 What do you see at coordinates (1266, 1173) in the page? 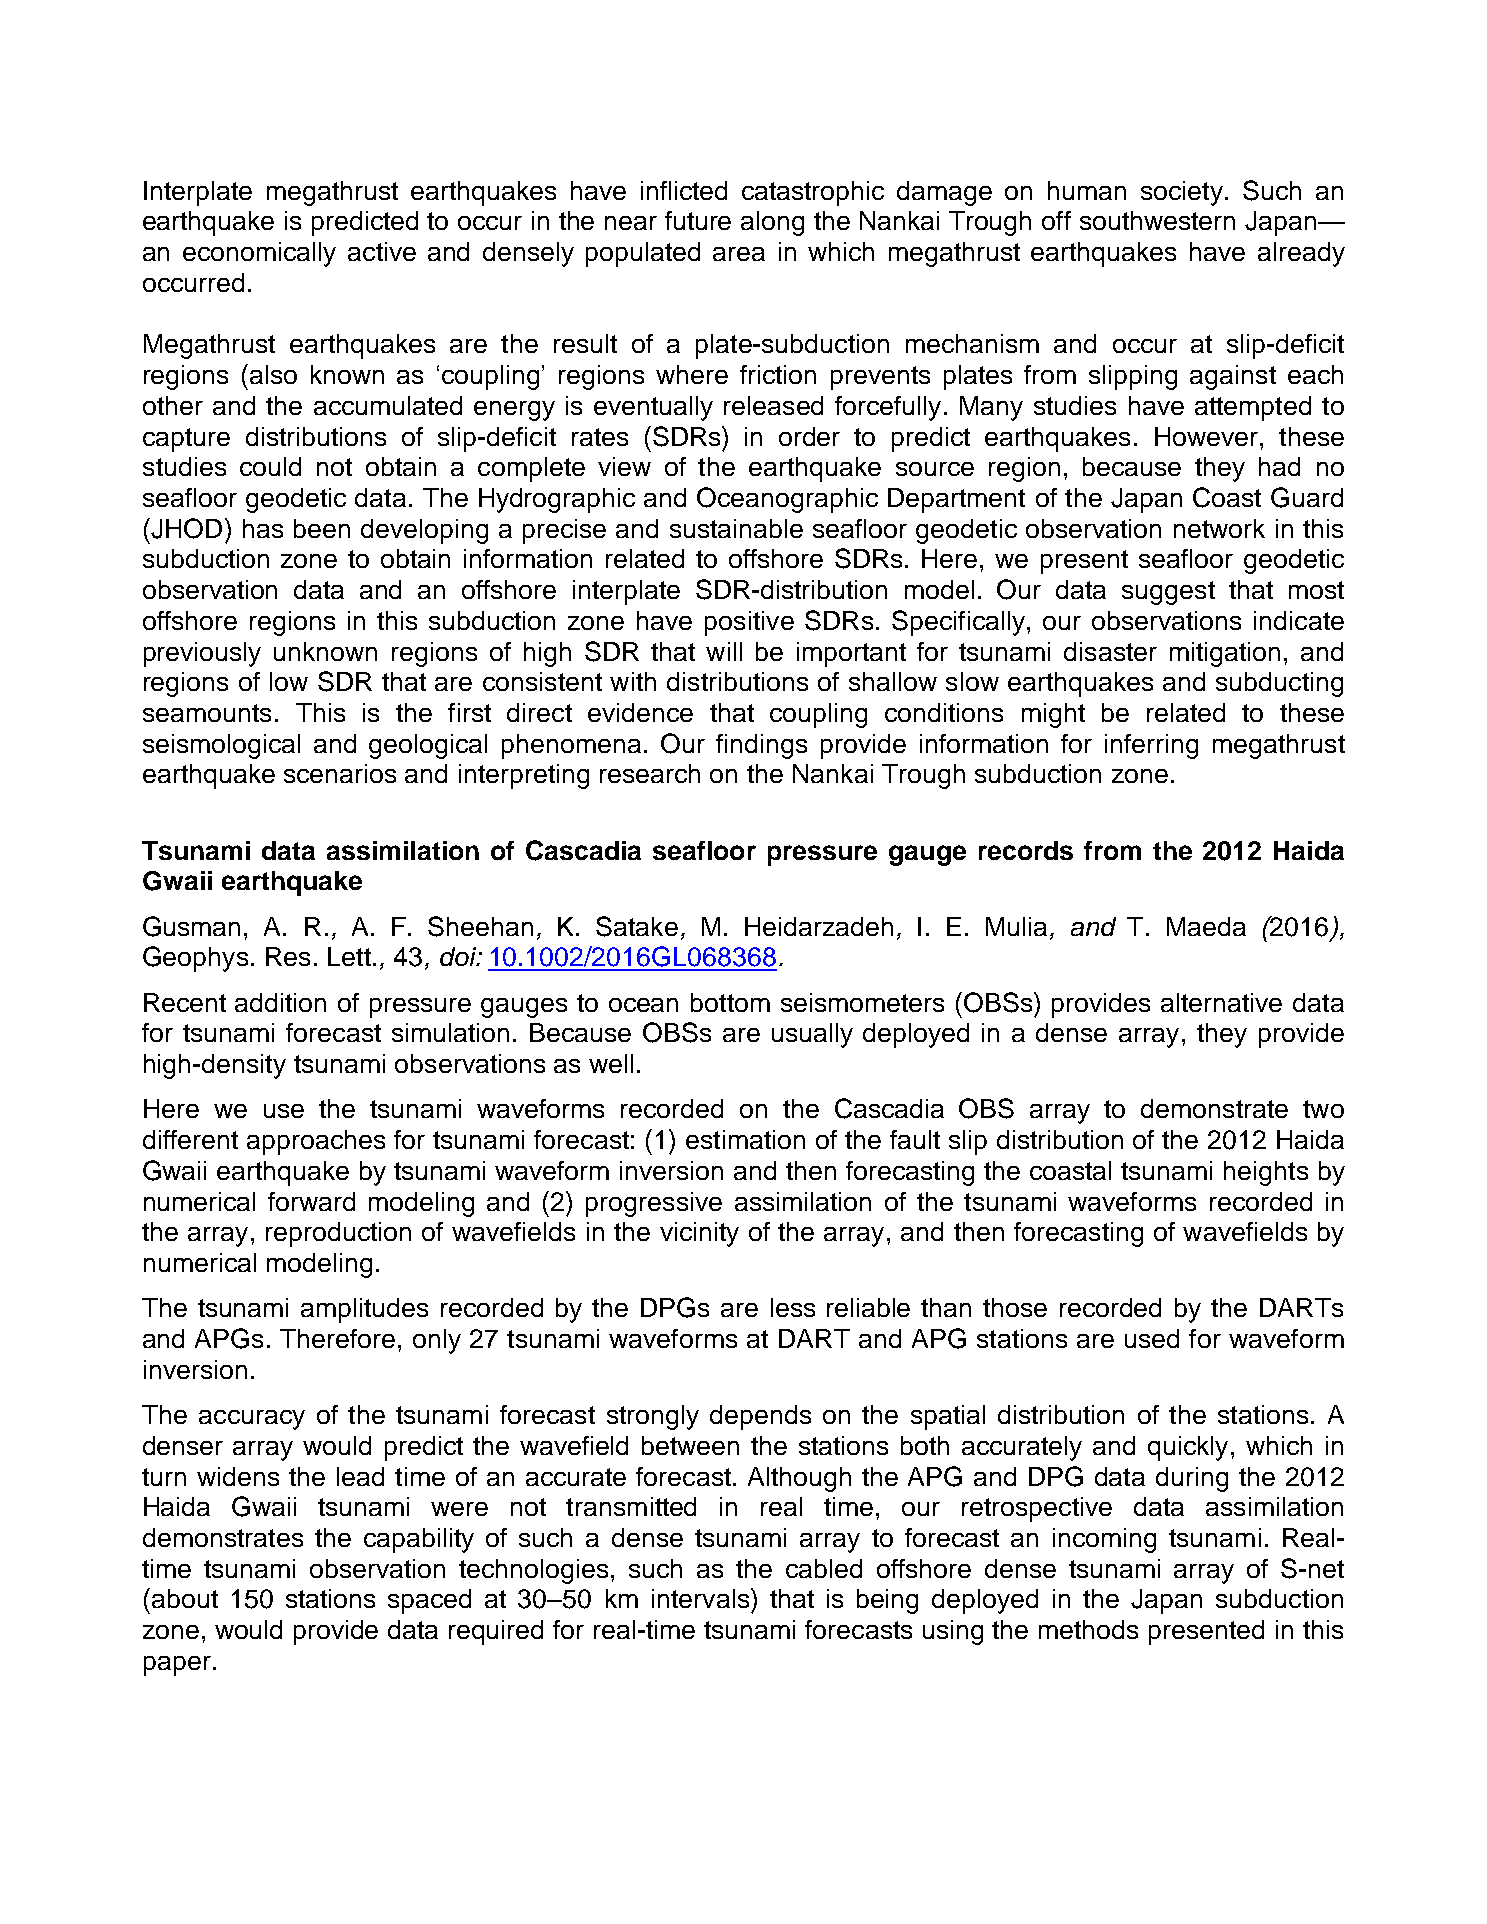
I see `heights` at bounding box center [1266, 1173].
